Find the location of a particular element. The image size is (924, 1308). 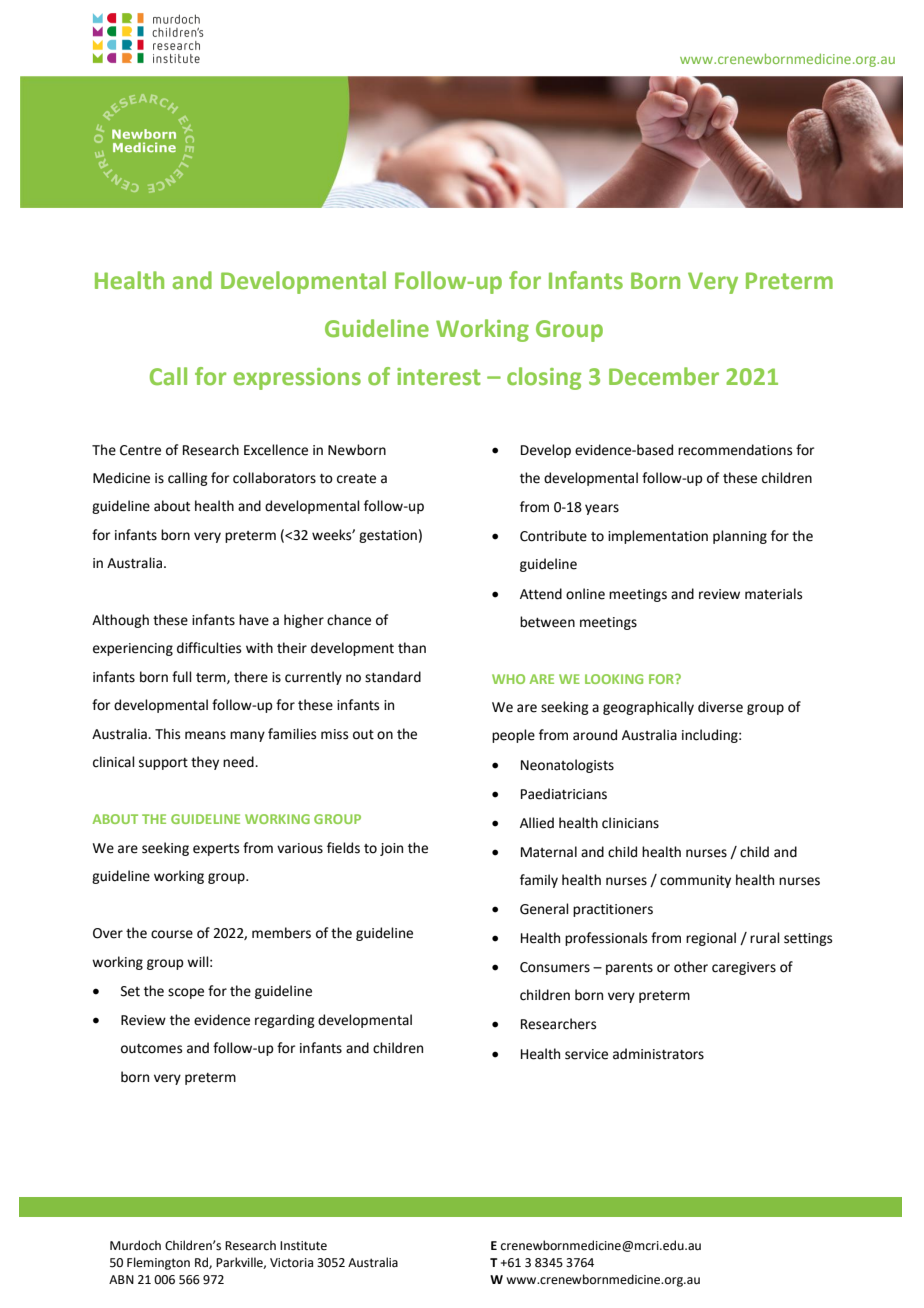

diverse is located at coordinates (720, 707).
